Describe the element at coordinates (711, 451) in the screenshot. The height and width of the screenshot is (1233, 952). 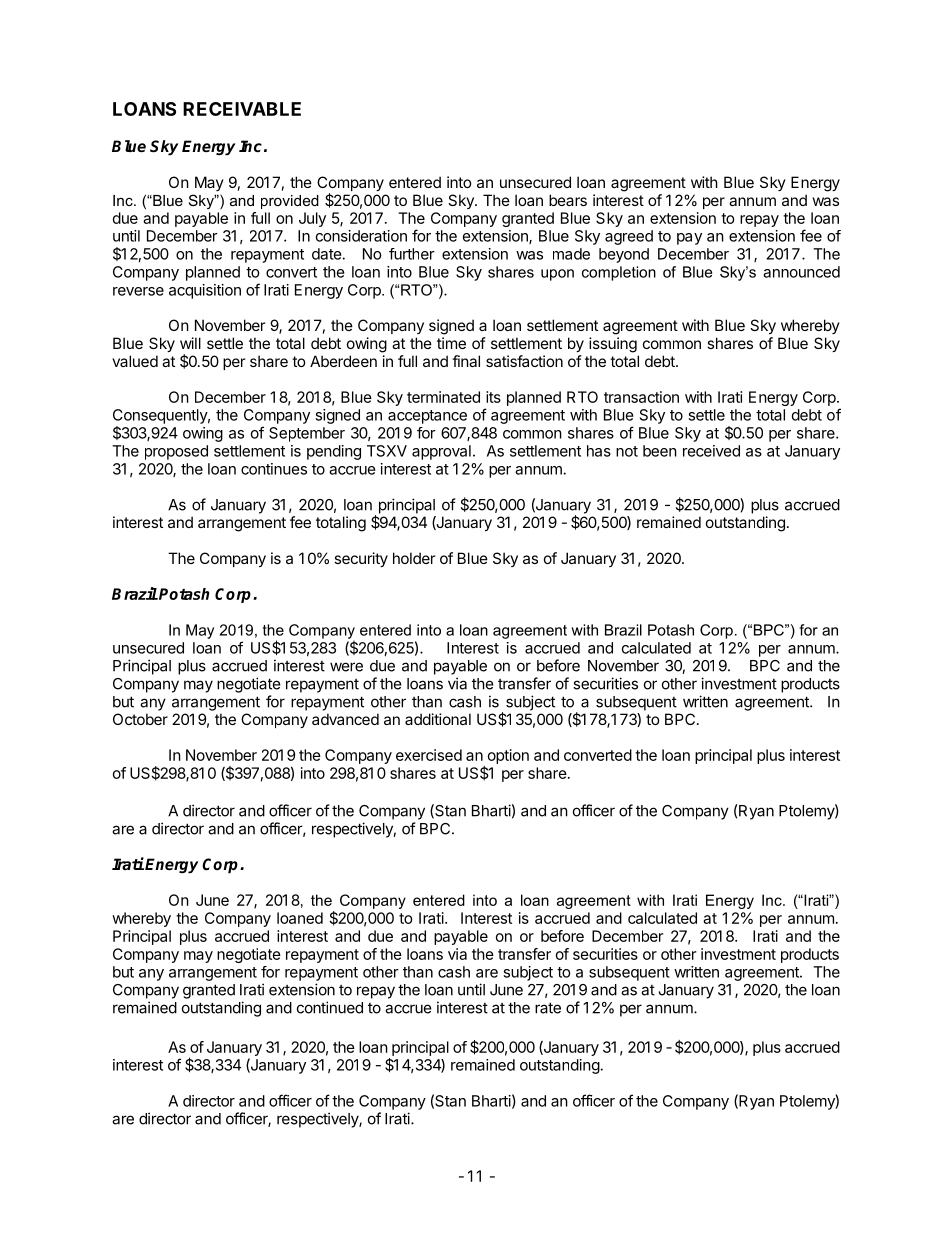
I see `received` at that location.
